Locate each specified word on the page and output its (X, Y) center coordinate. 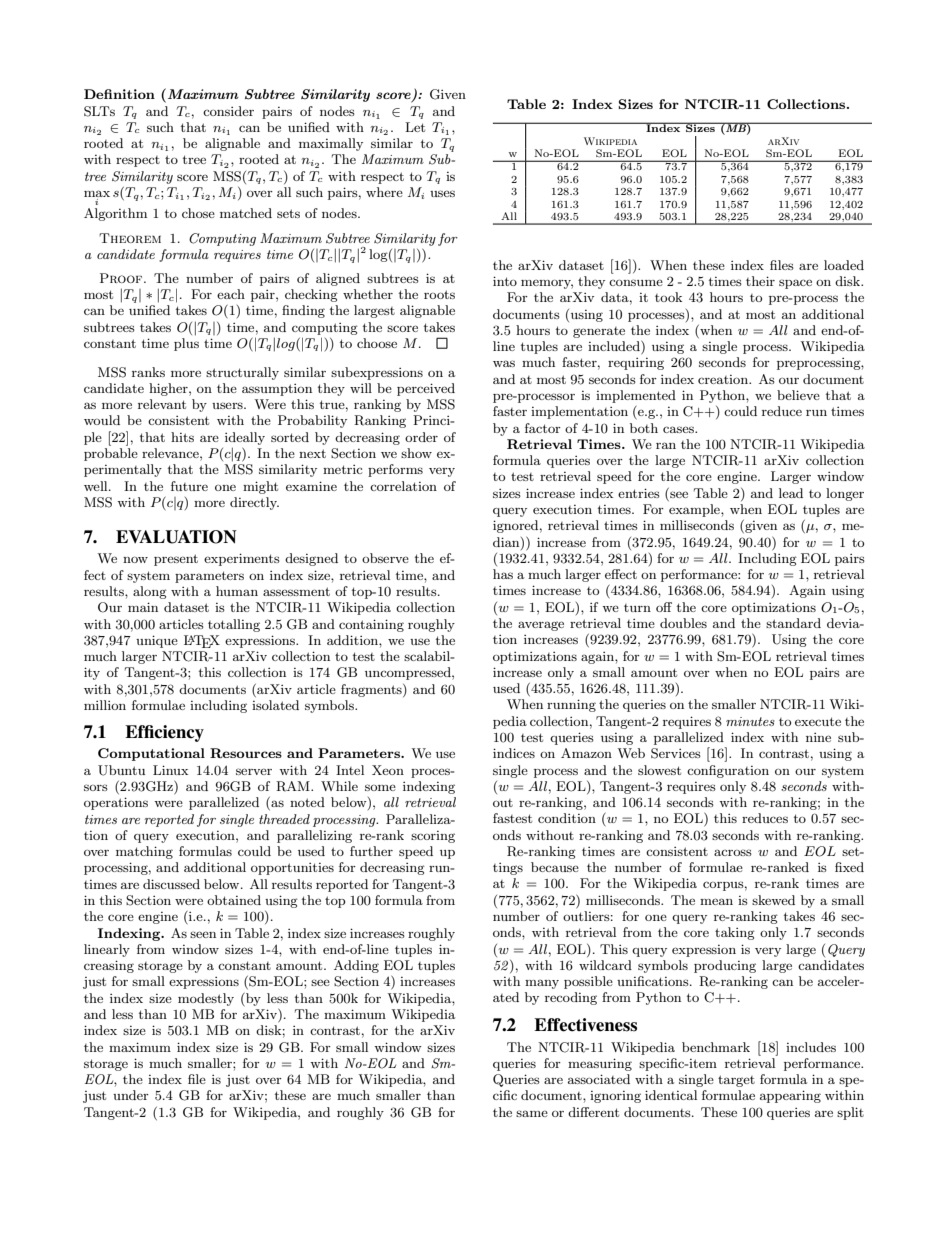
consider (228, 111)
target (736, 1081)
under (131, 1095)
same (532, 1113)
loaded (844, 265)
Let (415, 127)
